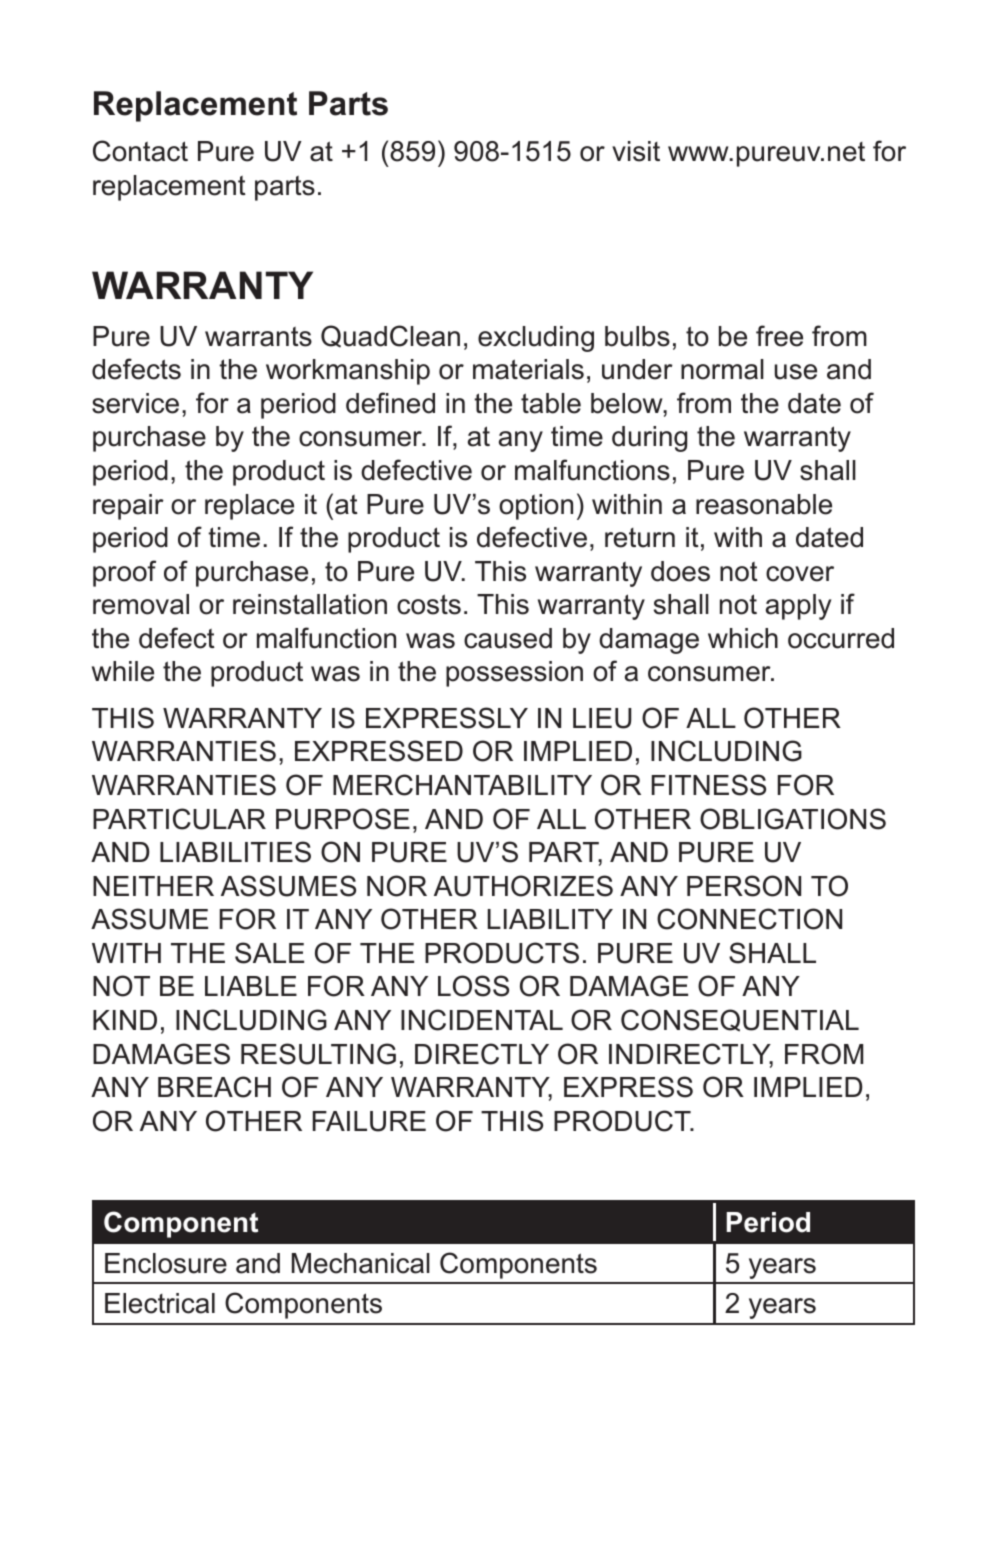  Describe the element at coordinates (135, 403) in the document. I see `service` at that location.
